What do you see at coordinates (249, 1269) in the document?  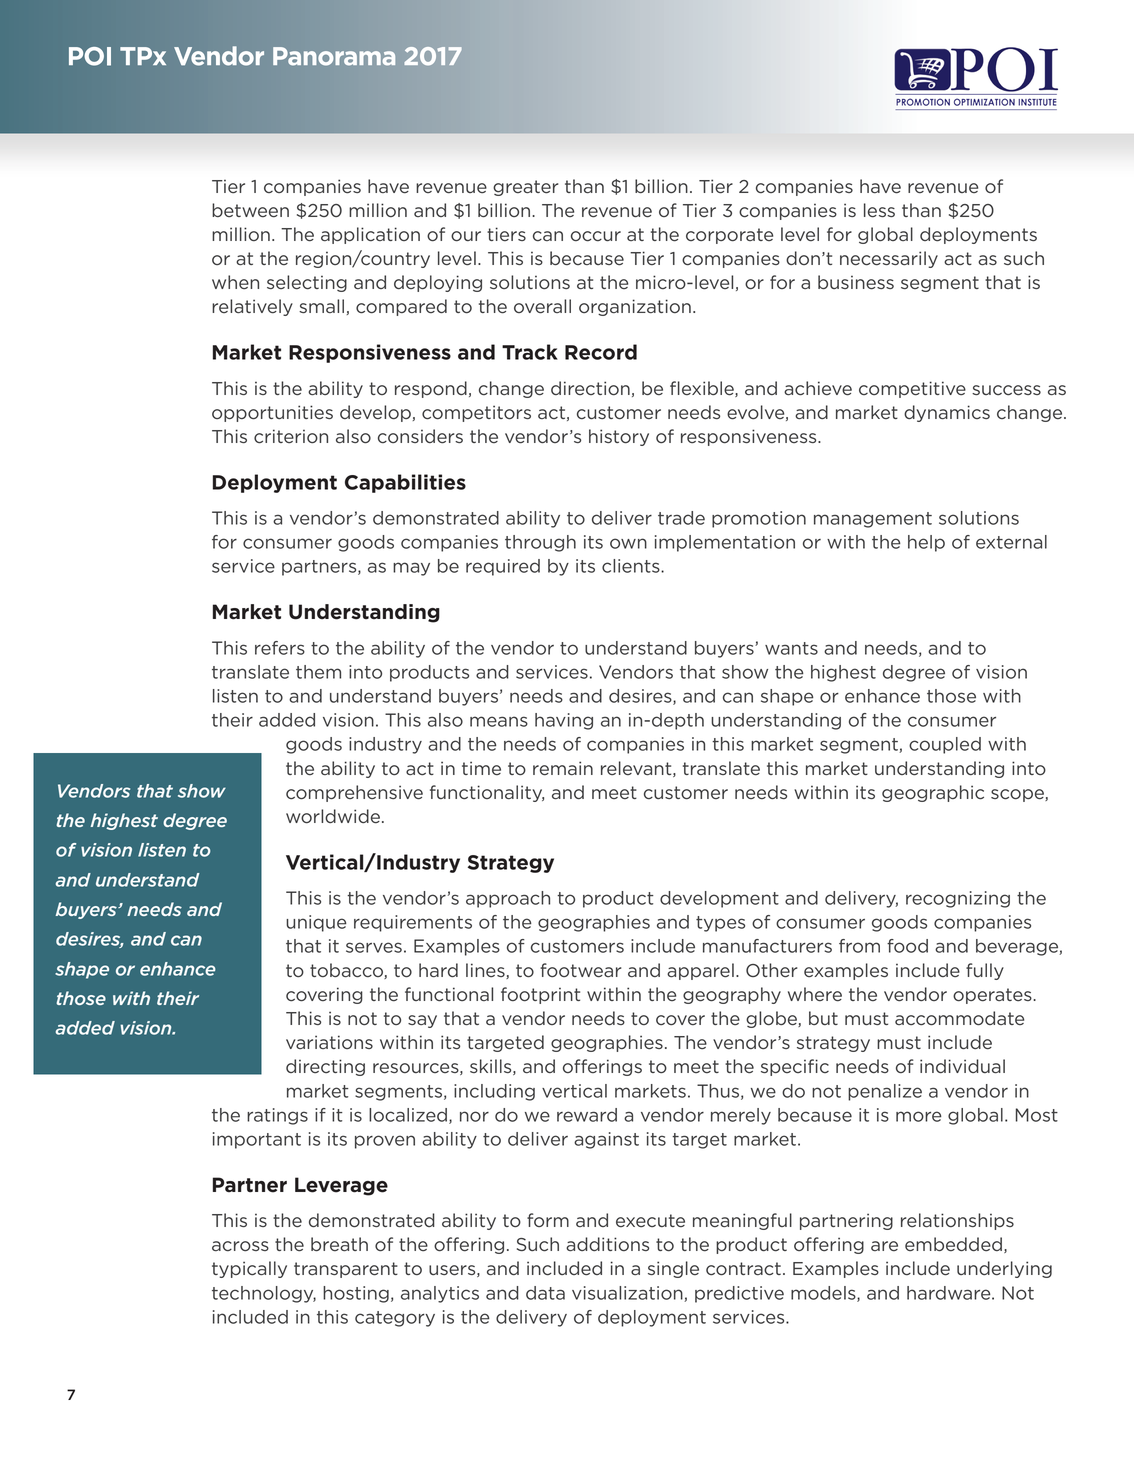 I see `typically` at bounding box center [249, 1269].
